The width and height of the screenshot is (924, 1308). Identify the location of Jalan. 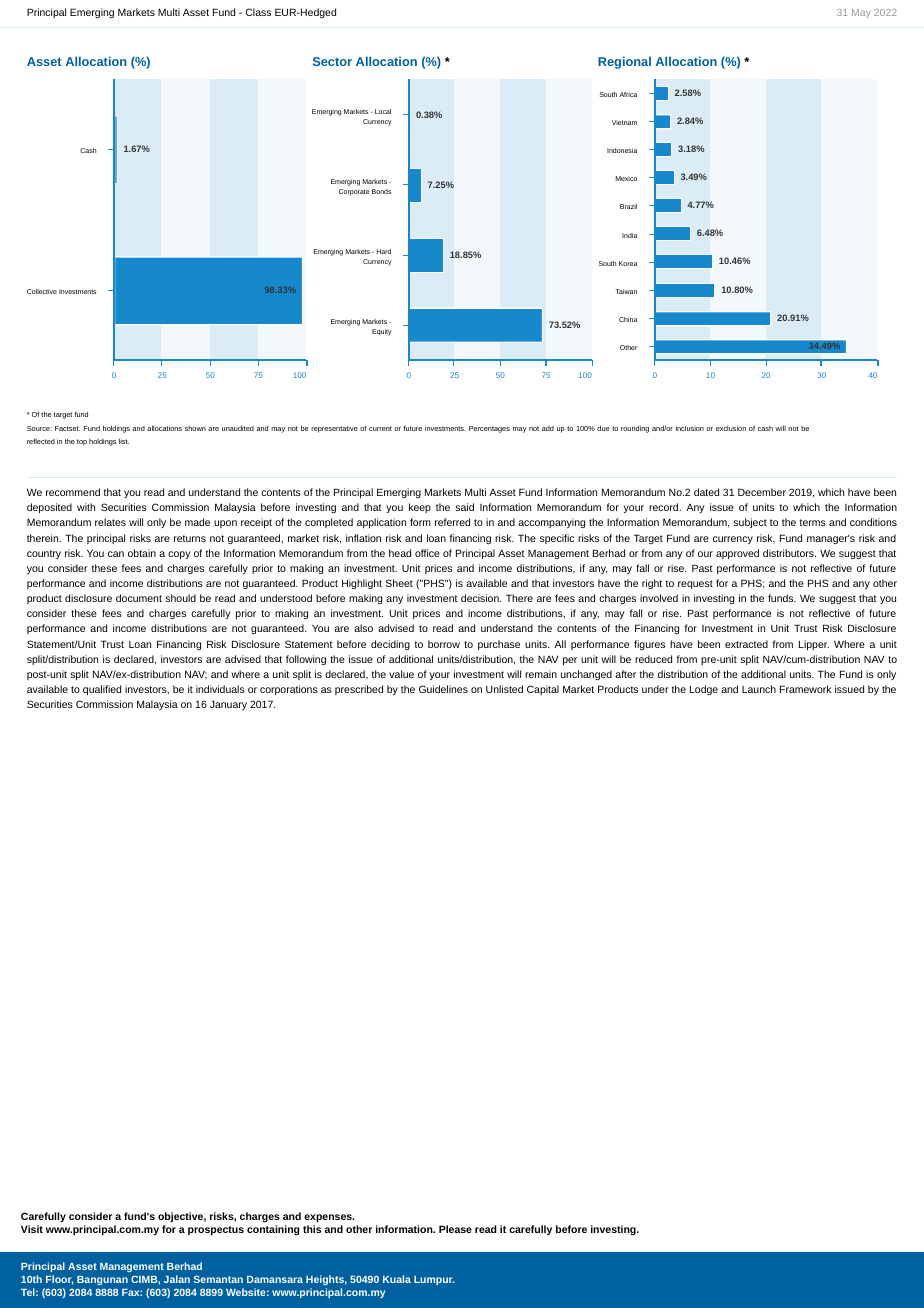
(177, 1279).
